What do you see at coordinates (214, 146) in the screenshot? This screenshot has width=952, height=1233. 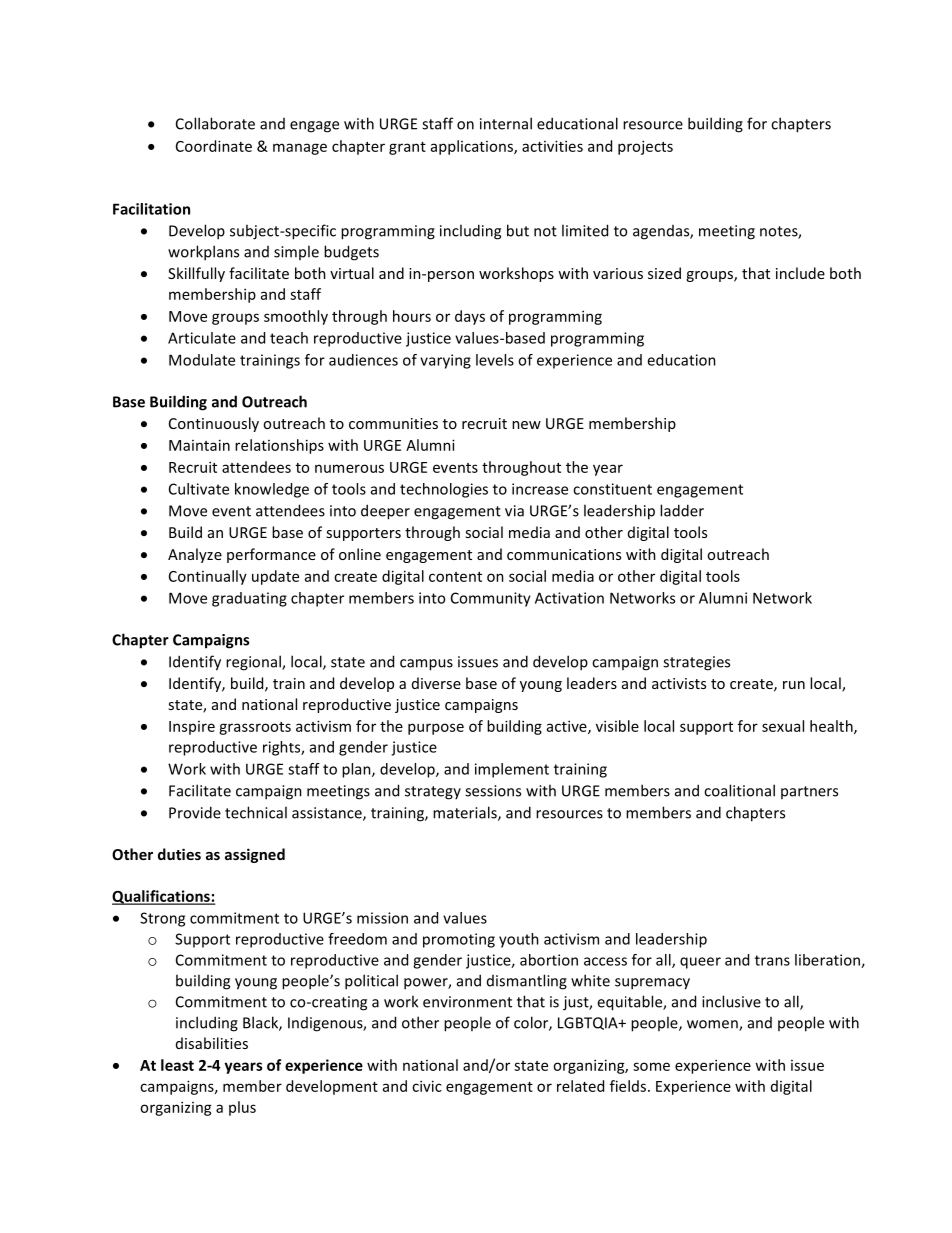 I see `Coordinate` at bounding box center [214, 146].
